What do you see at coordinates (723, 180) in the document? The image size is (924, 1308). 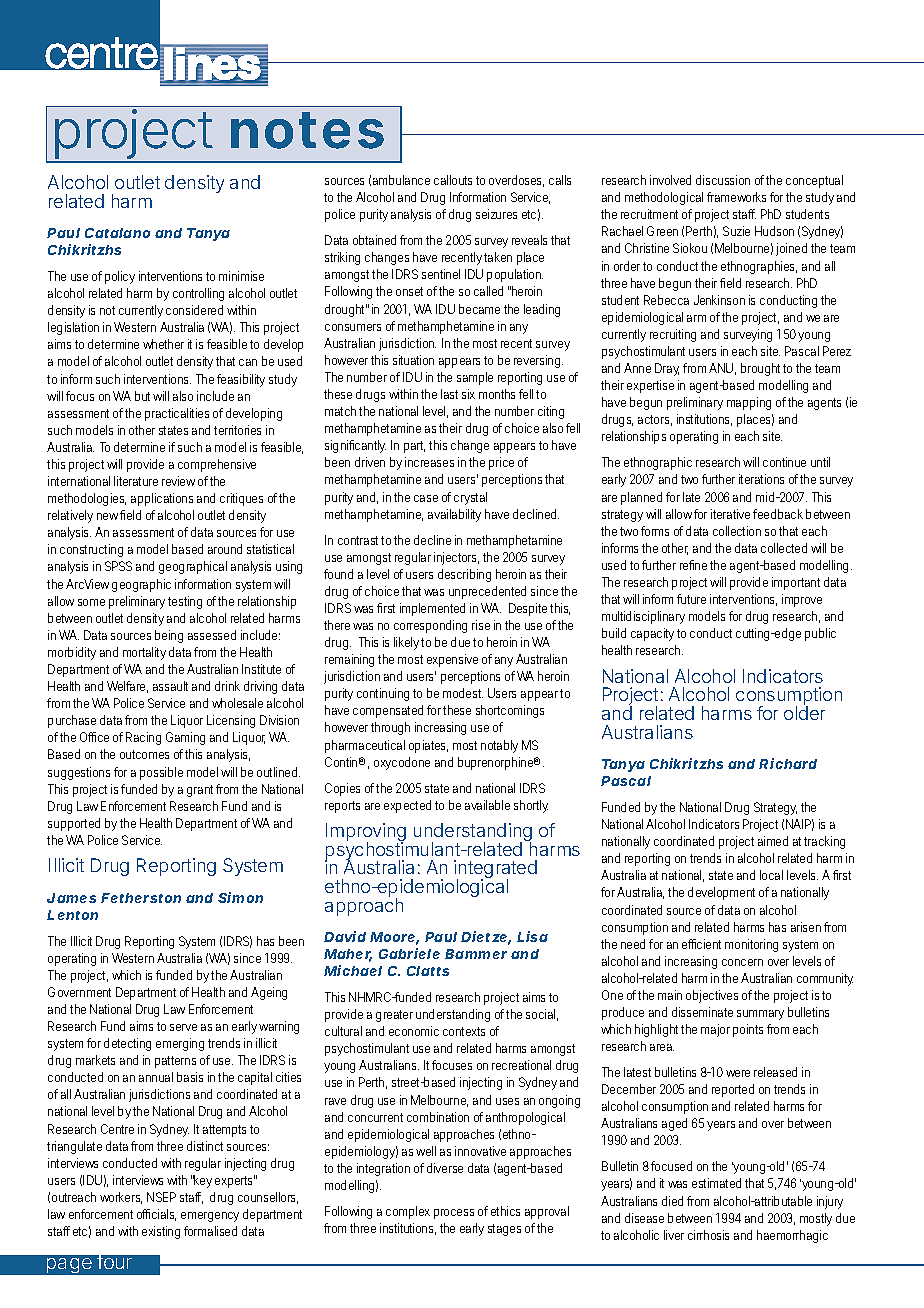 I see `discussion` at bounding box center [723, 180].
